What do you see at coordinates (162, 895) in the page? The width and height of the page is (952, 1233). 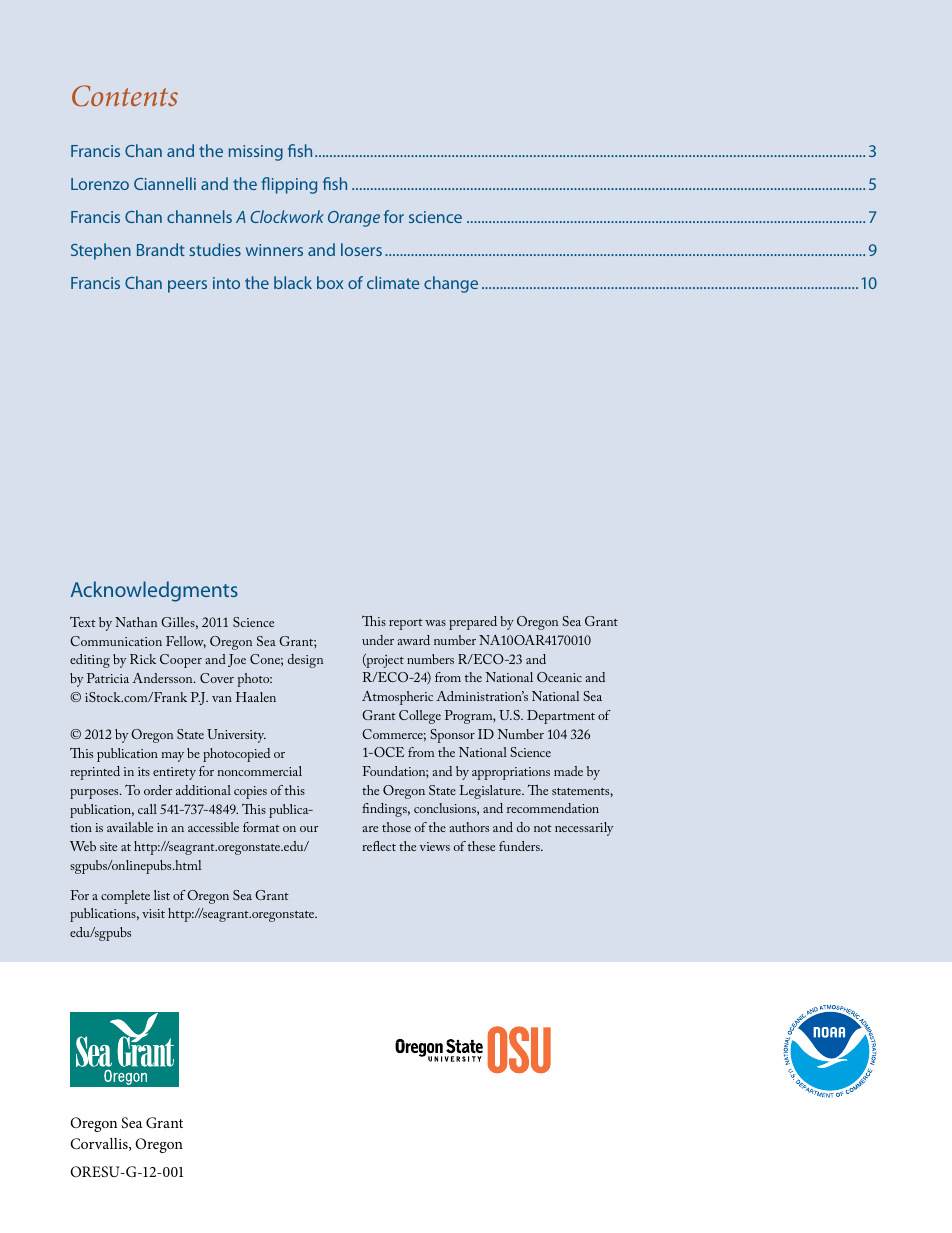 I see `list` at bounding box center [162, 895].
